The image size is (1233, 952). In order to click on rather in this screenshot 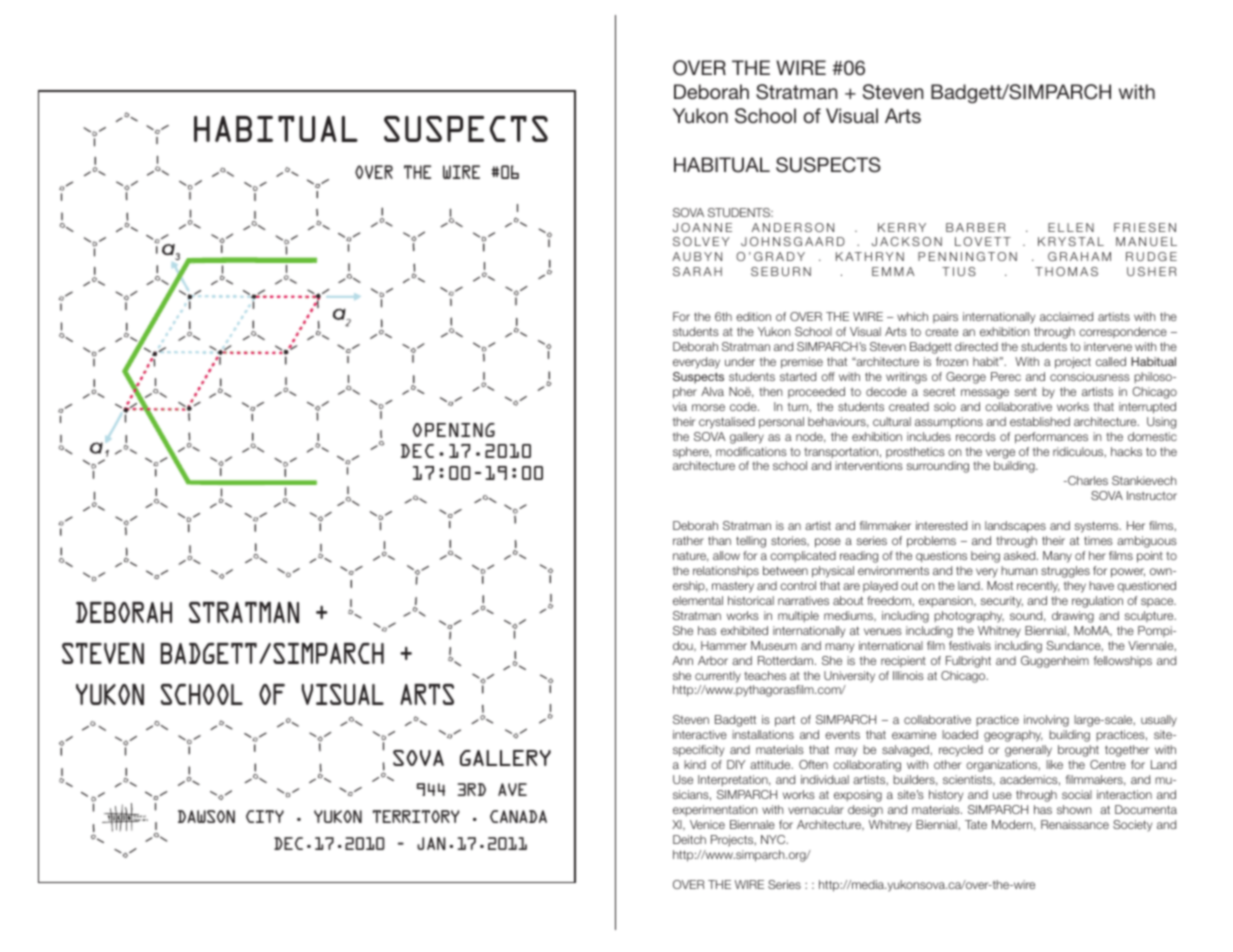, I will do `click(688, 540)`.
